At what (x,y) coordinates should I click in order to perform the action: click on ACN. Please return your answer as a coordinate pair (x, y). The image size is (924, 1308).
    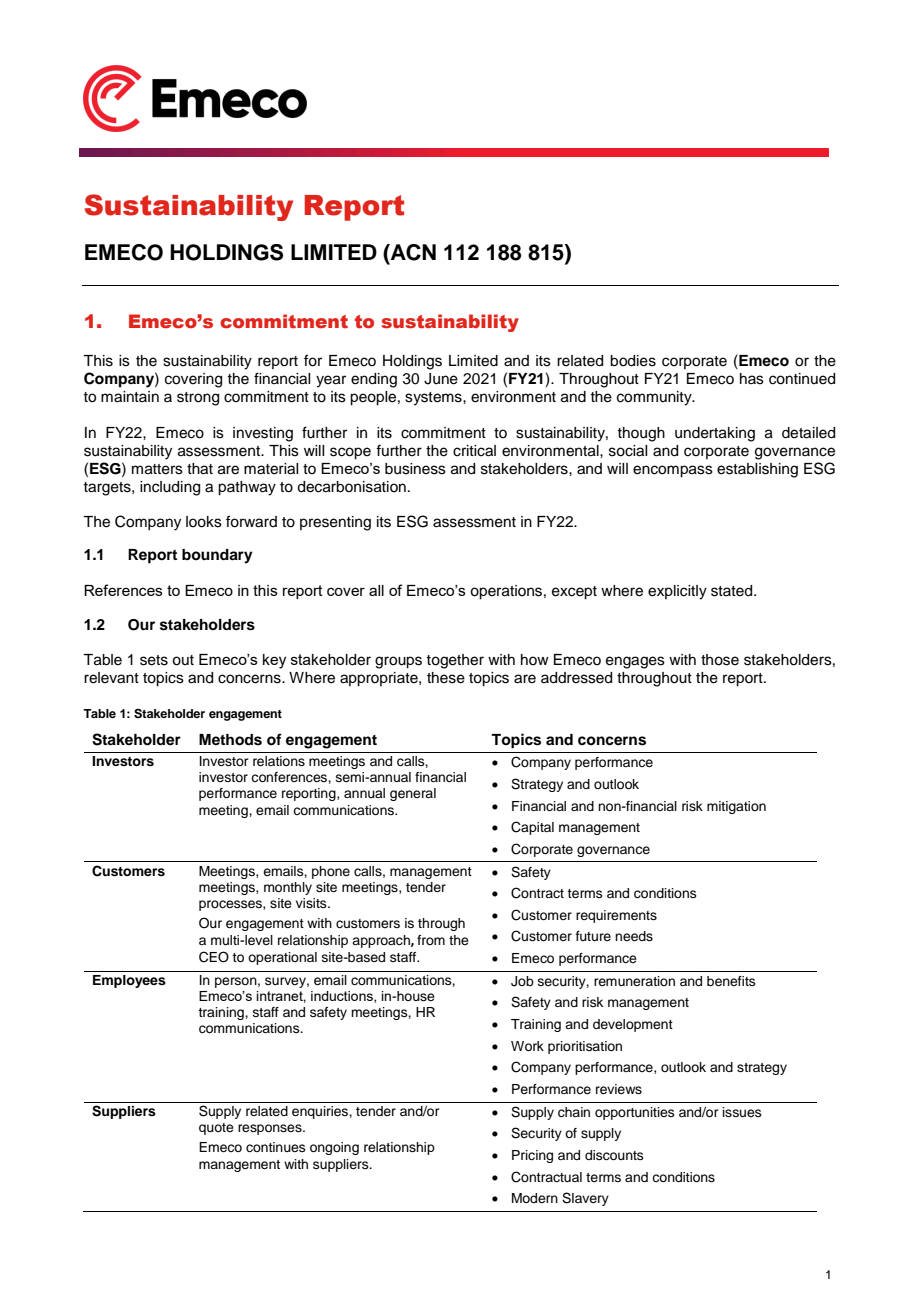
    Looking at the image, I should click on (412, 252).
